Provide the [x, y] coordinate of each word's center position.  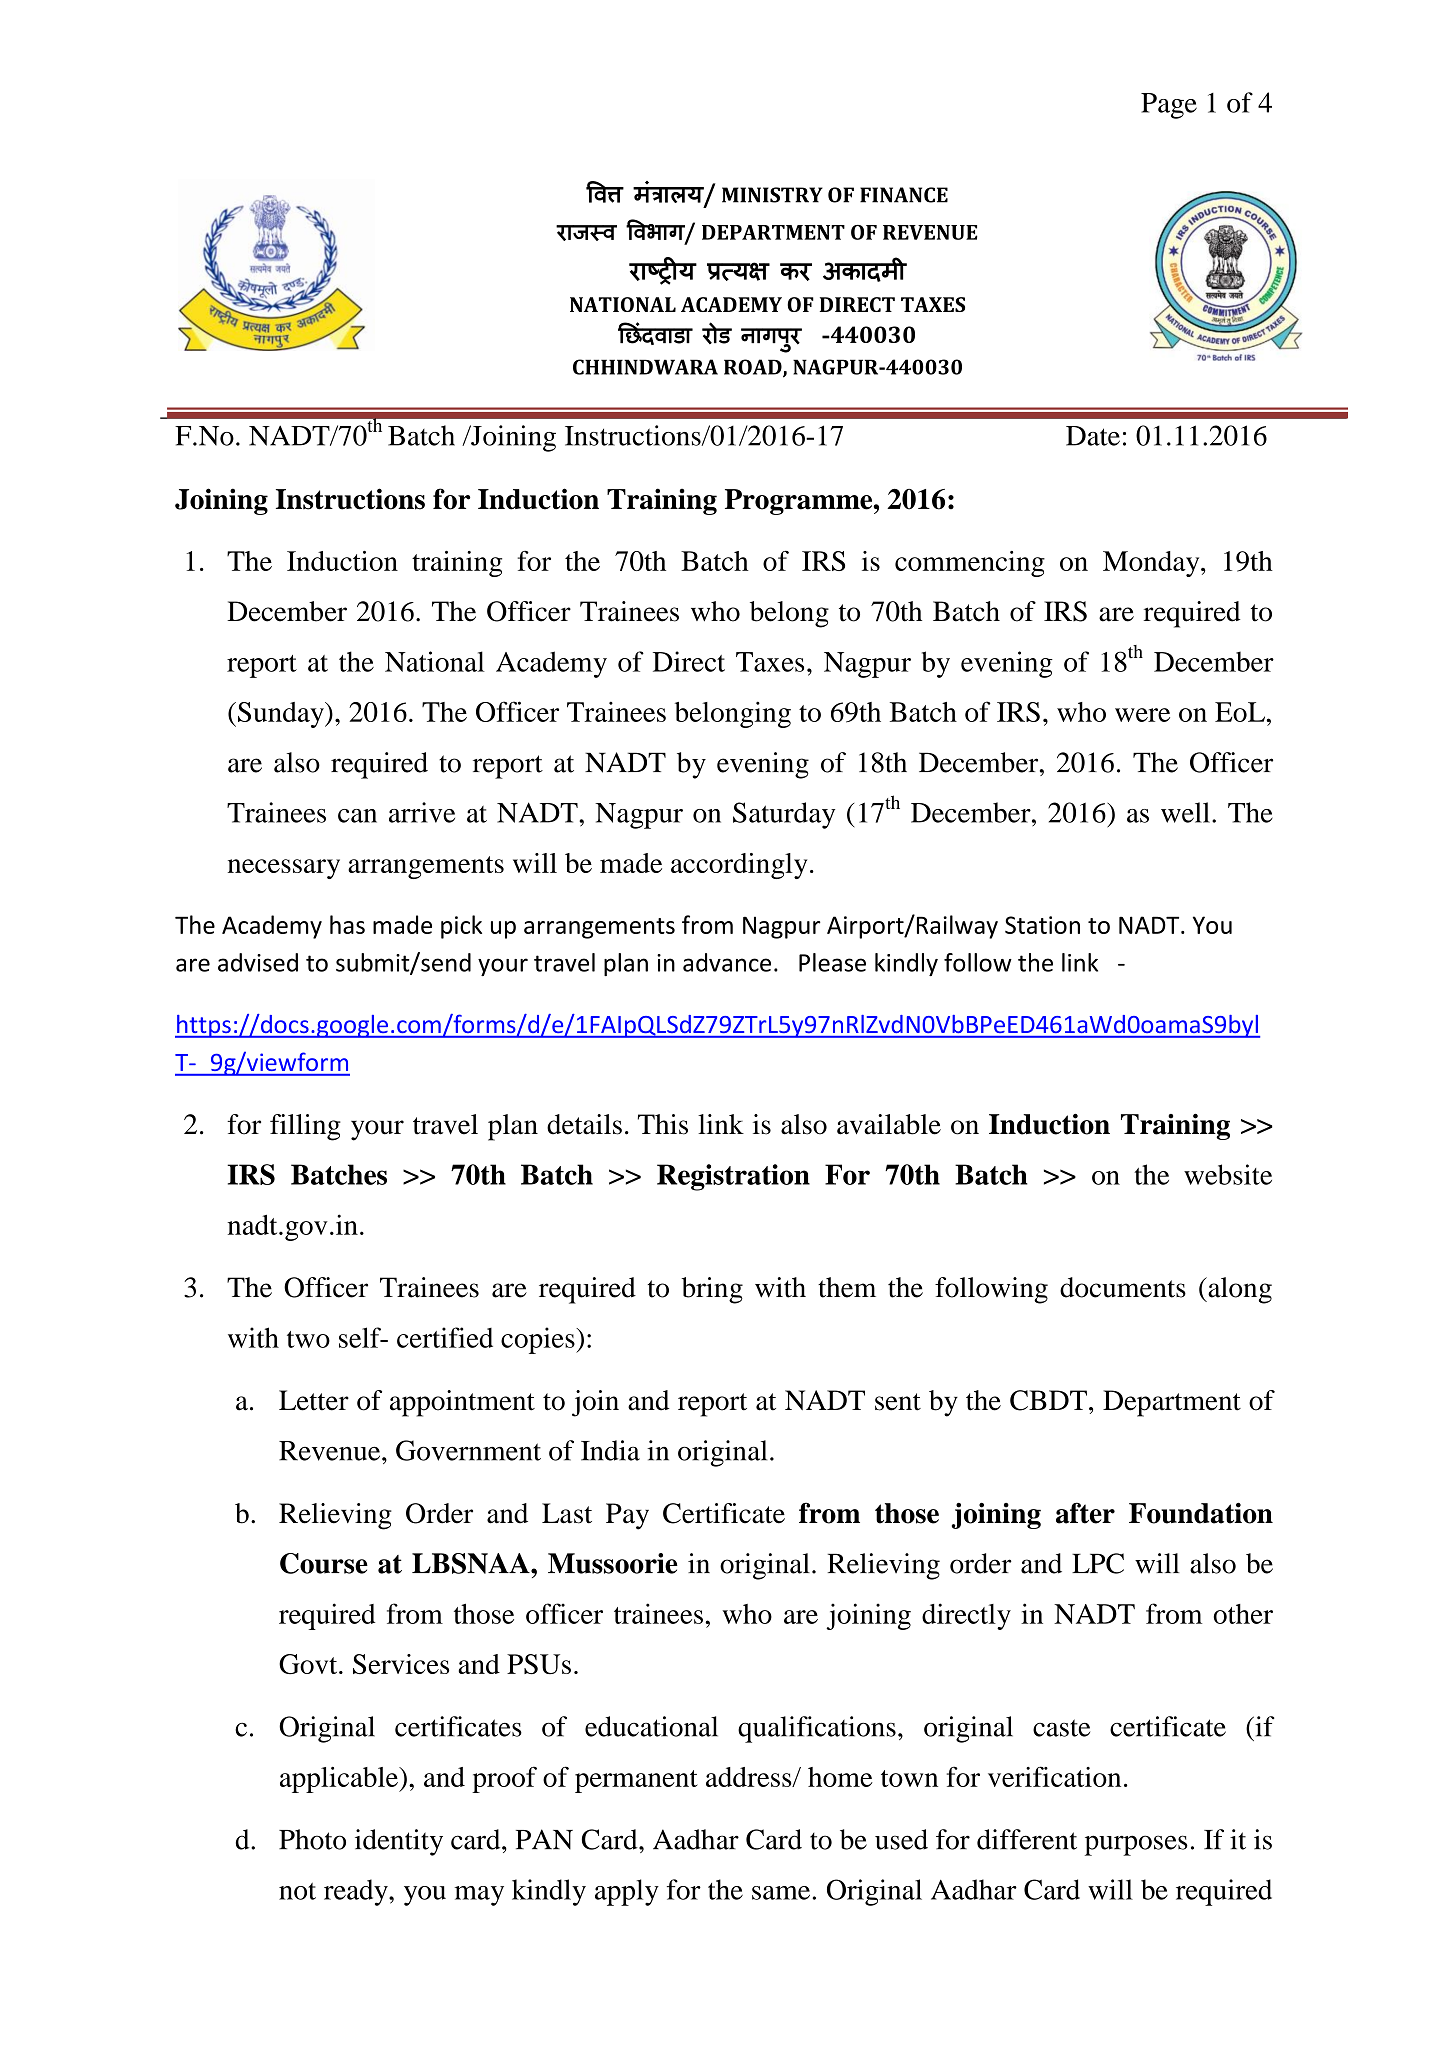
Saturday [784, 815]
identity [399, 1842]
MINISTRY [772, 195]
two [308, 1339]
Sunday [282, 715]
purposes [1136, 1845]
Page [1169, 106]
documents [1123, 1287]
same [782, 1893]
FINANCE [904, 195]
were [1142, 715]
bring [712, 1290]
